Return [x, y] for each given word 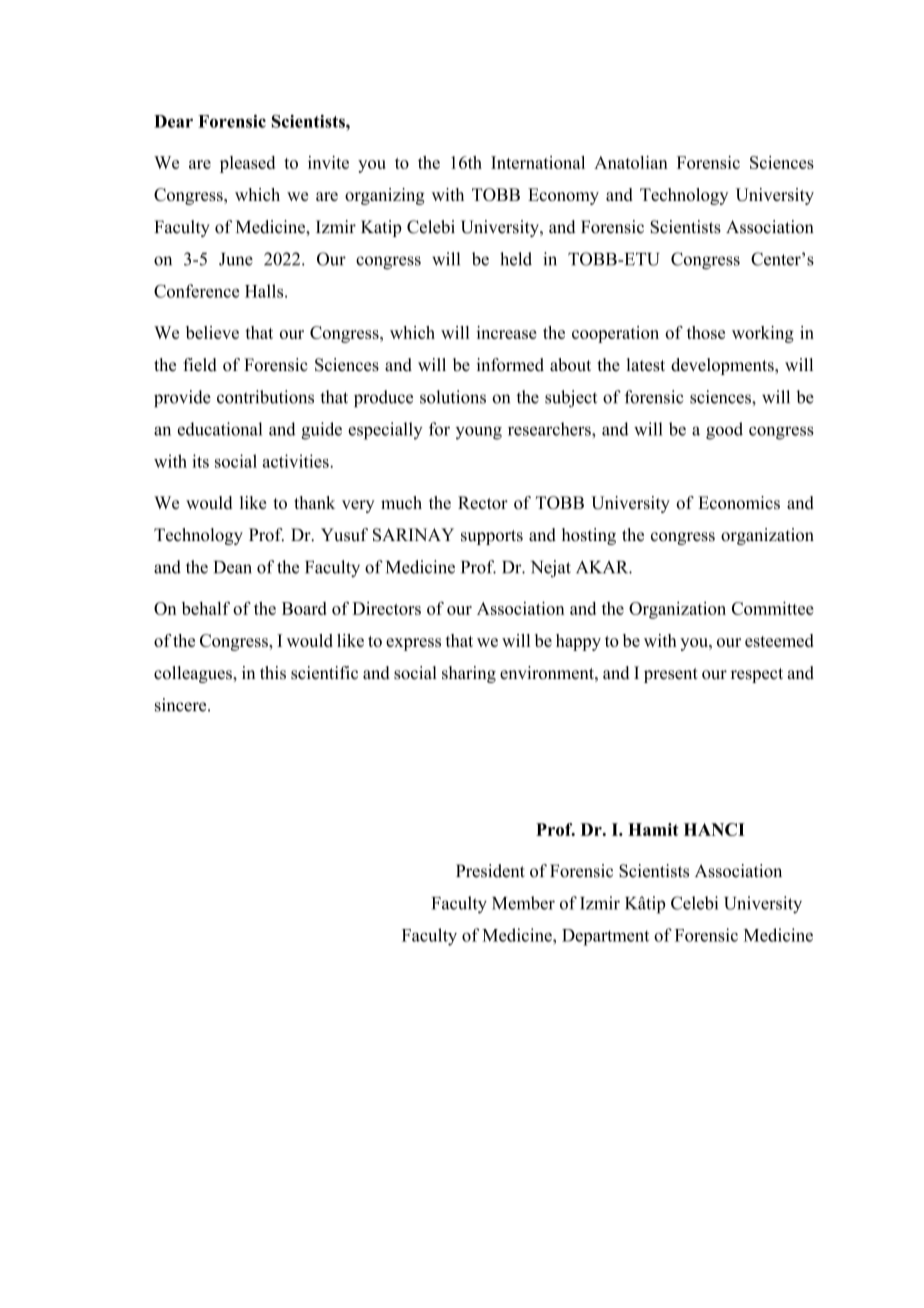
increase [507, 332]
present [671, 675]
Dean [233, 567]
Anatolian [631, 162]
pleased [247, 164]
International [538, 162]
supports [492, 537]
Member [523, 903]
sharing [469, 674]
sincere [182, 705]
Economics [739, 502]
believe [212, 332]
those [706, 332]
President [490, 871]
